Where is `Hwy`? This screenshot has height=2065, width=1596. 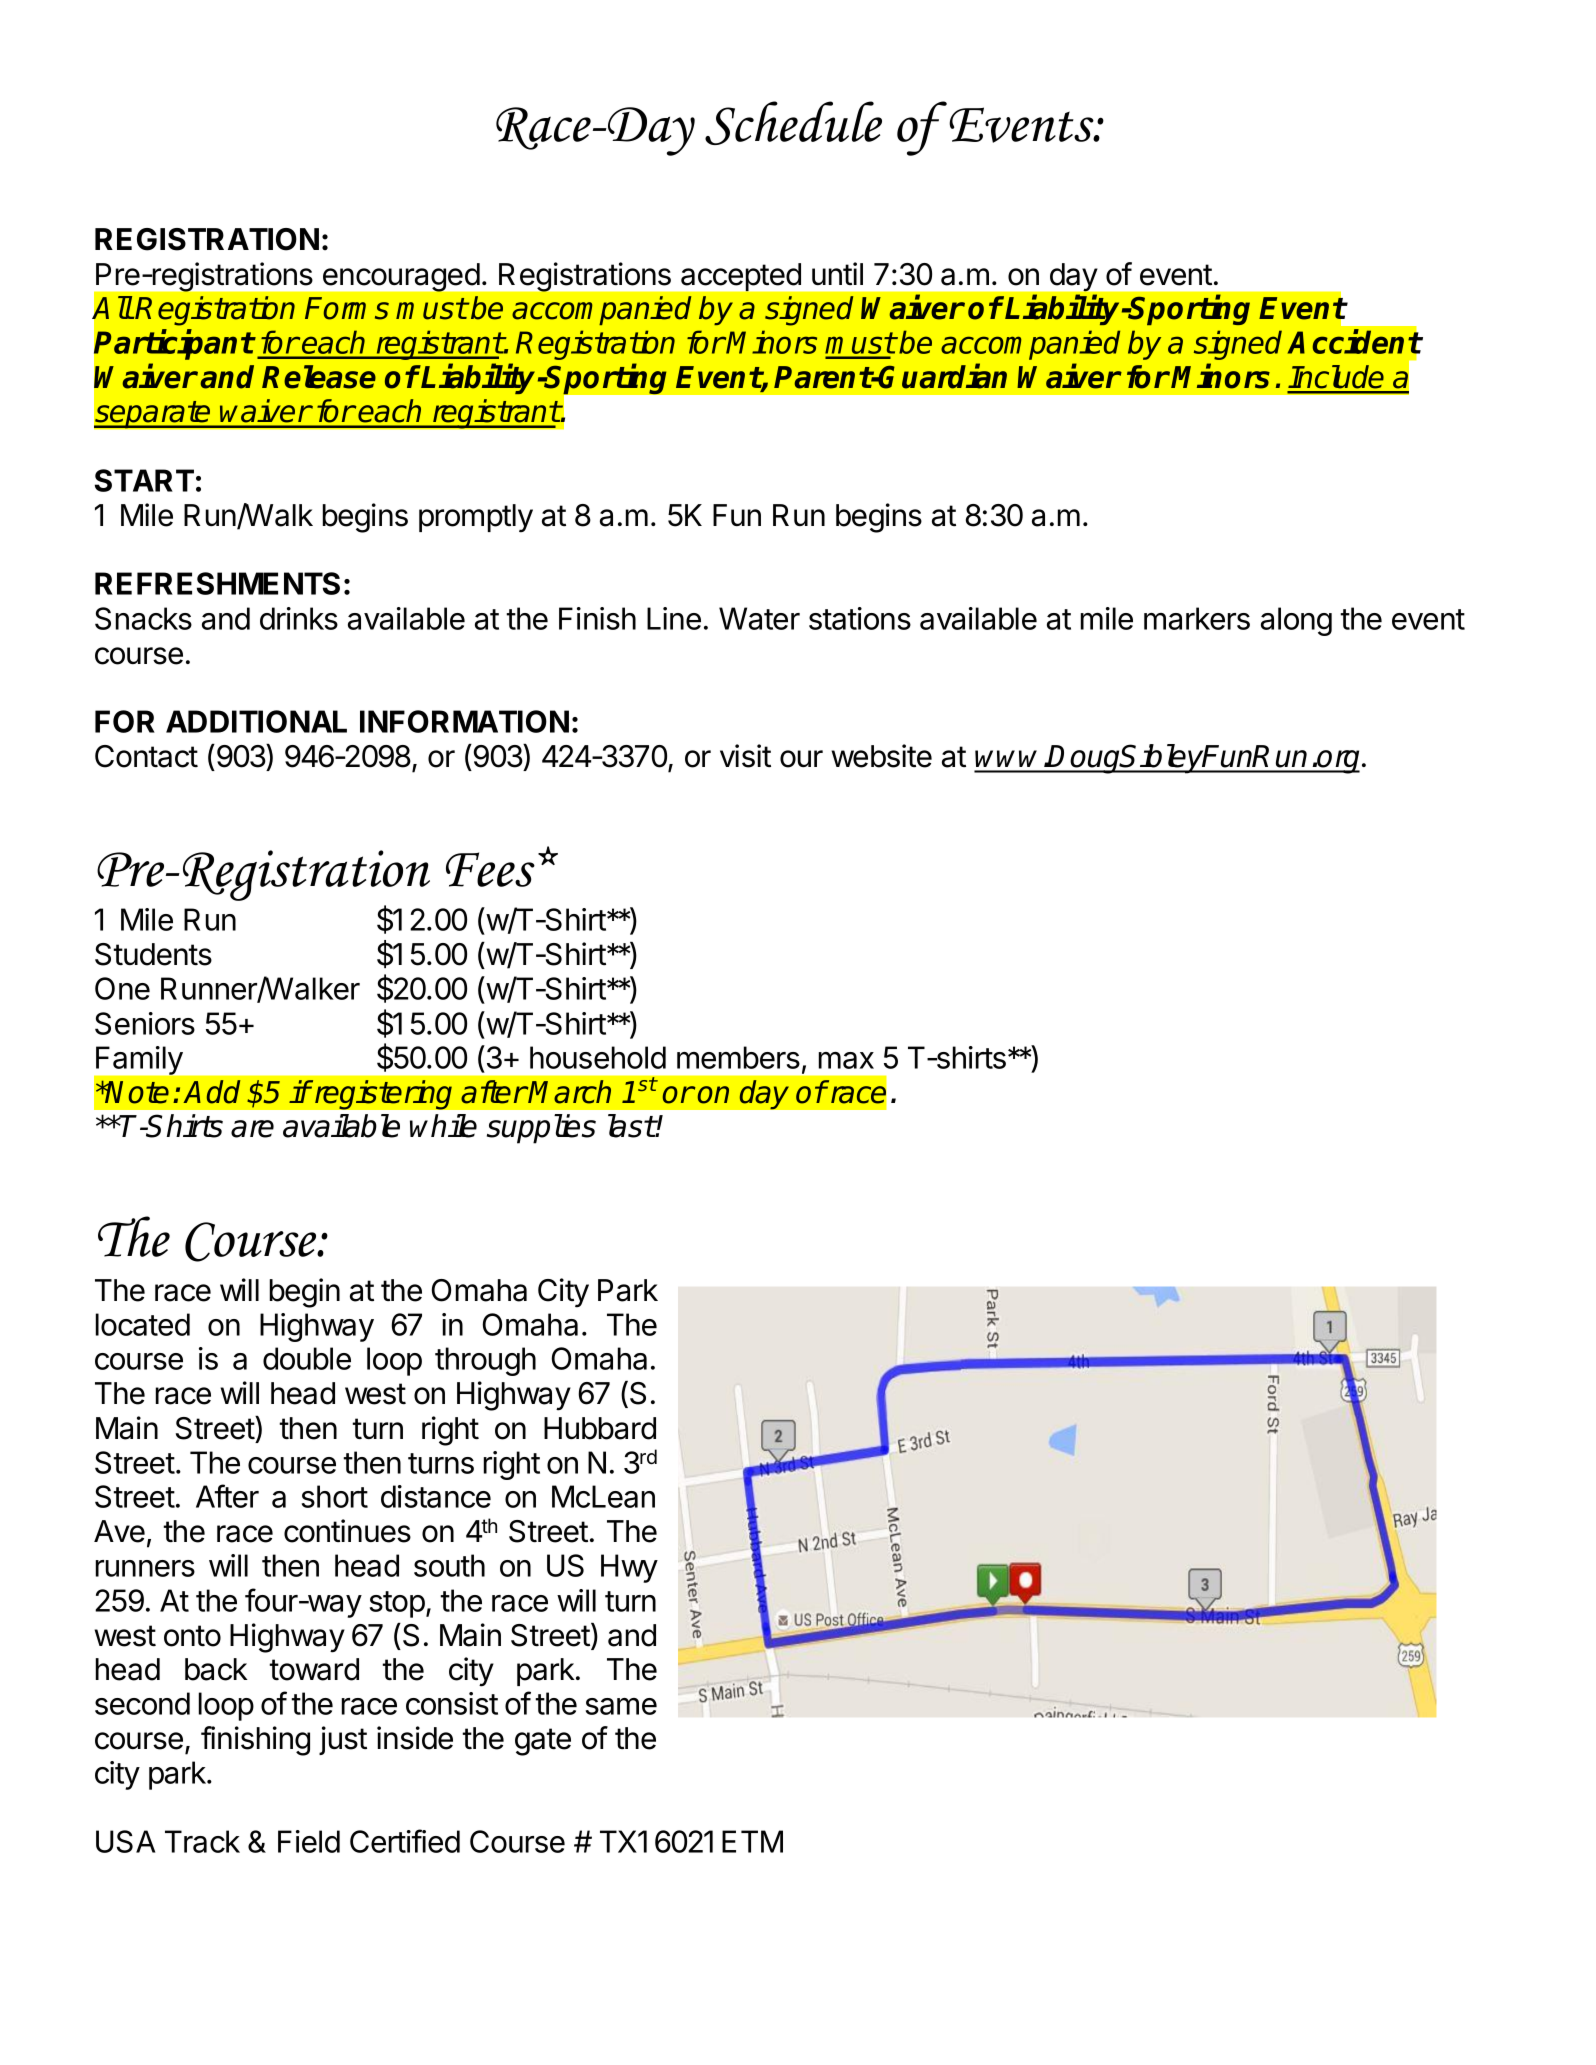 Hwy is located at coordinates (629, 1568).
